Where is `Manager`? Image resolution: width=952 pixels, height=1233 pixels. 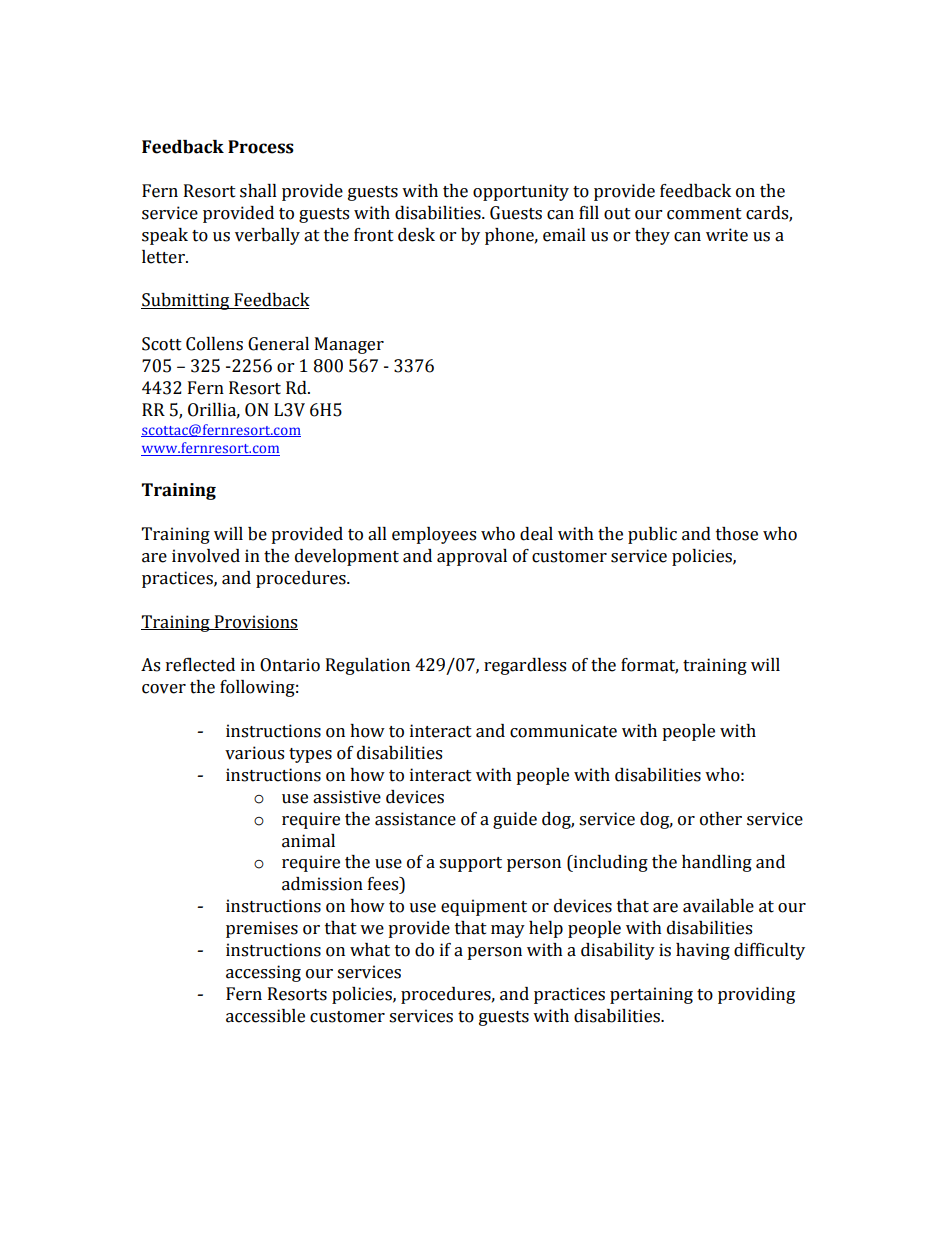
Manager is located at coordinates (349, 345).
